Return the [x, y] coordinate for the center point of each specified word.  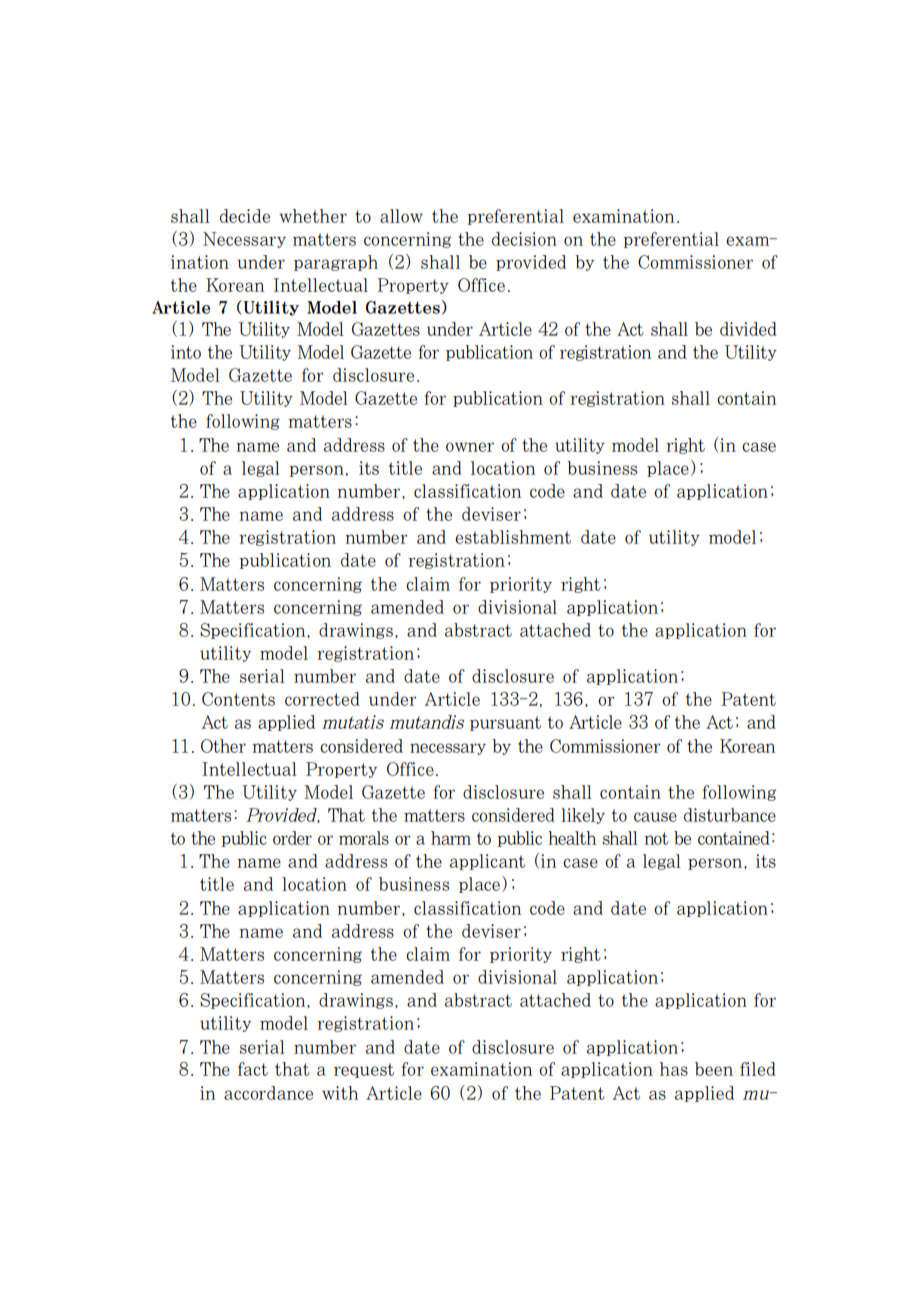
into [186, 352]
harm [451, 838]
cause [655, 817]
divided [748, 329]
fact [253, 1069]
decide [245, 216]
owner [470, 447]
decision [524, 239]
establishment [513, 537]
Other [223, 746]
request [364, 1070]
